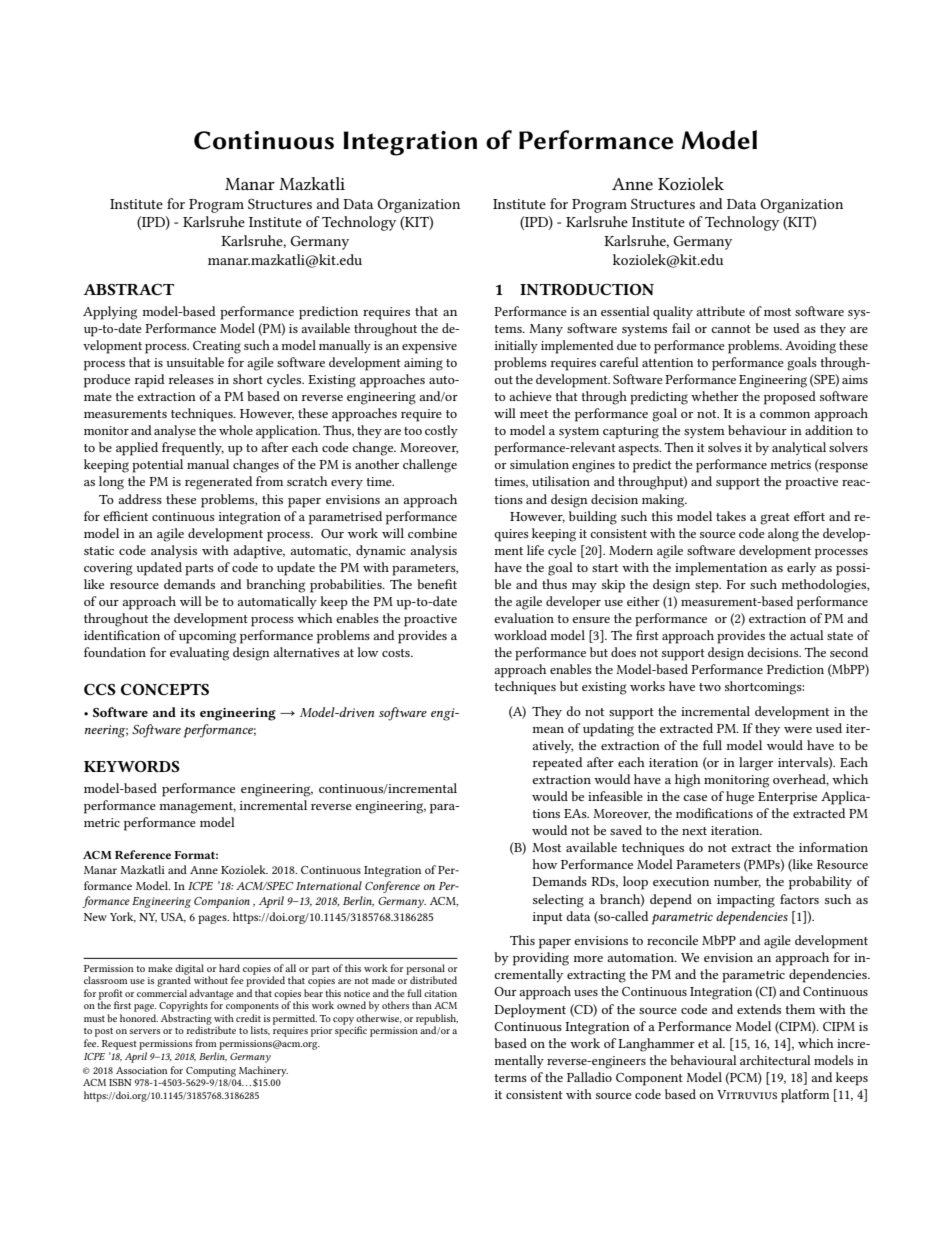  What do you see at coordinates (775, 1060) in the image?
I see `architectural` at bounding box center [775, 1060].
